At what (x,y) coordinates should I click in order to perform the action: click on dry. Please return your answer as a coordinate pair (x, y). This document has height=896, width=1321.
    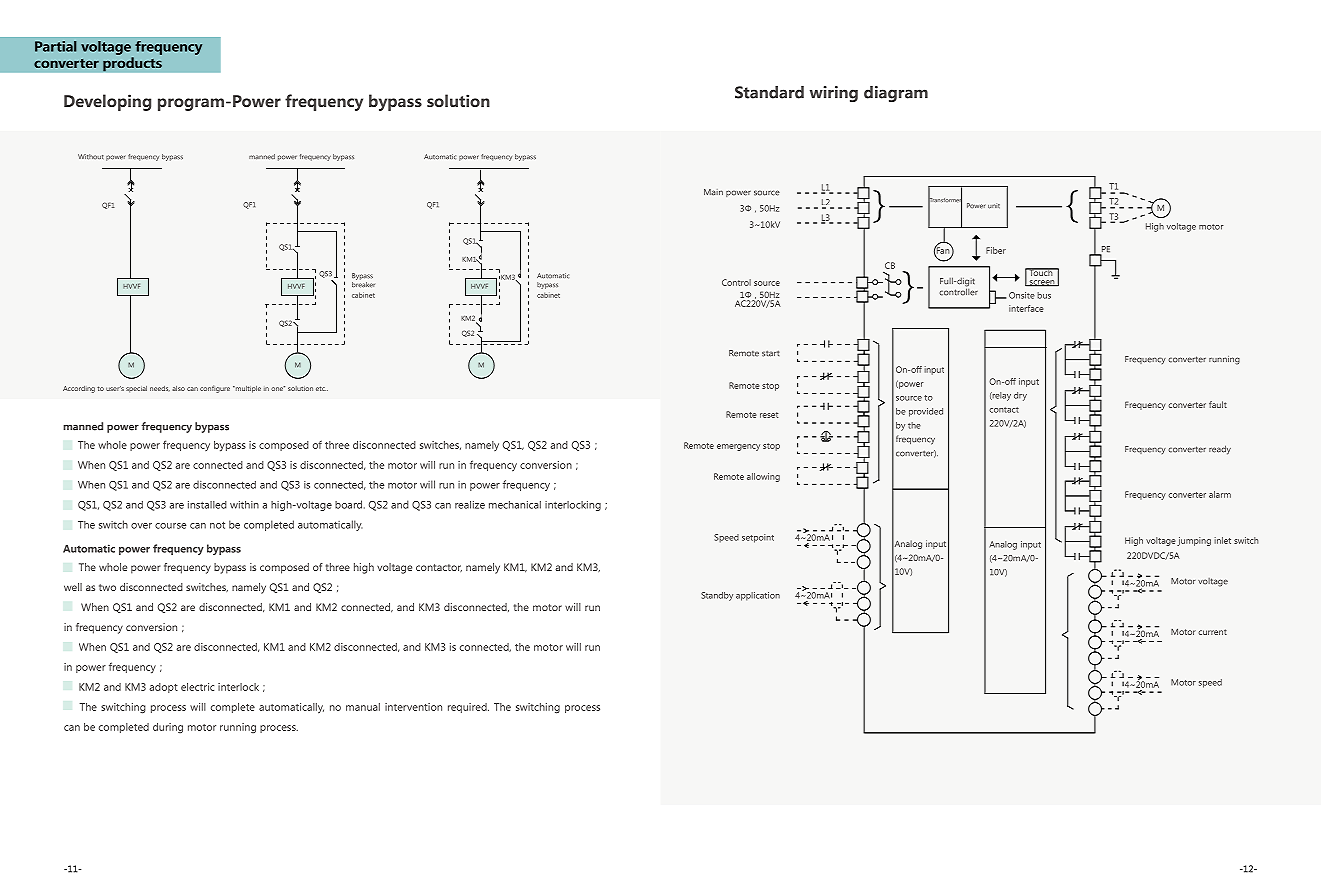
    Looking at the image, I should click on (1020, 396).
